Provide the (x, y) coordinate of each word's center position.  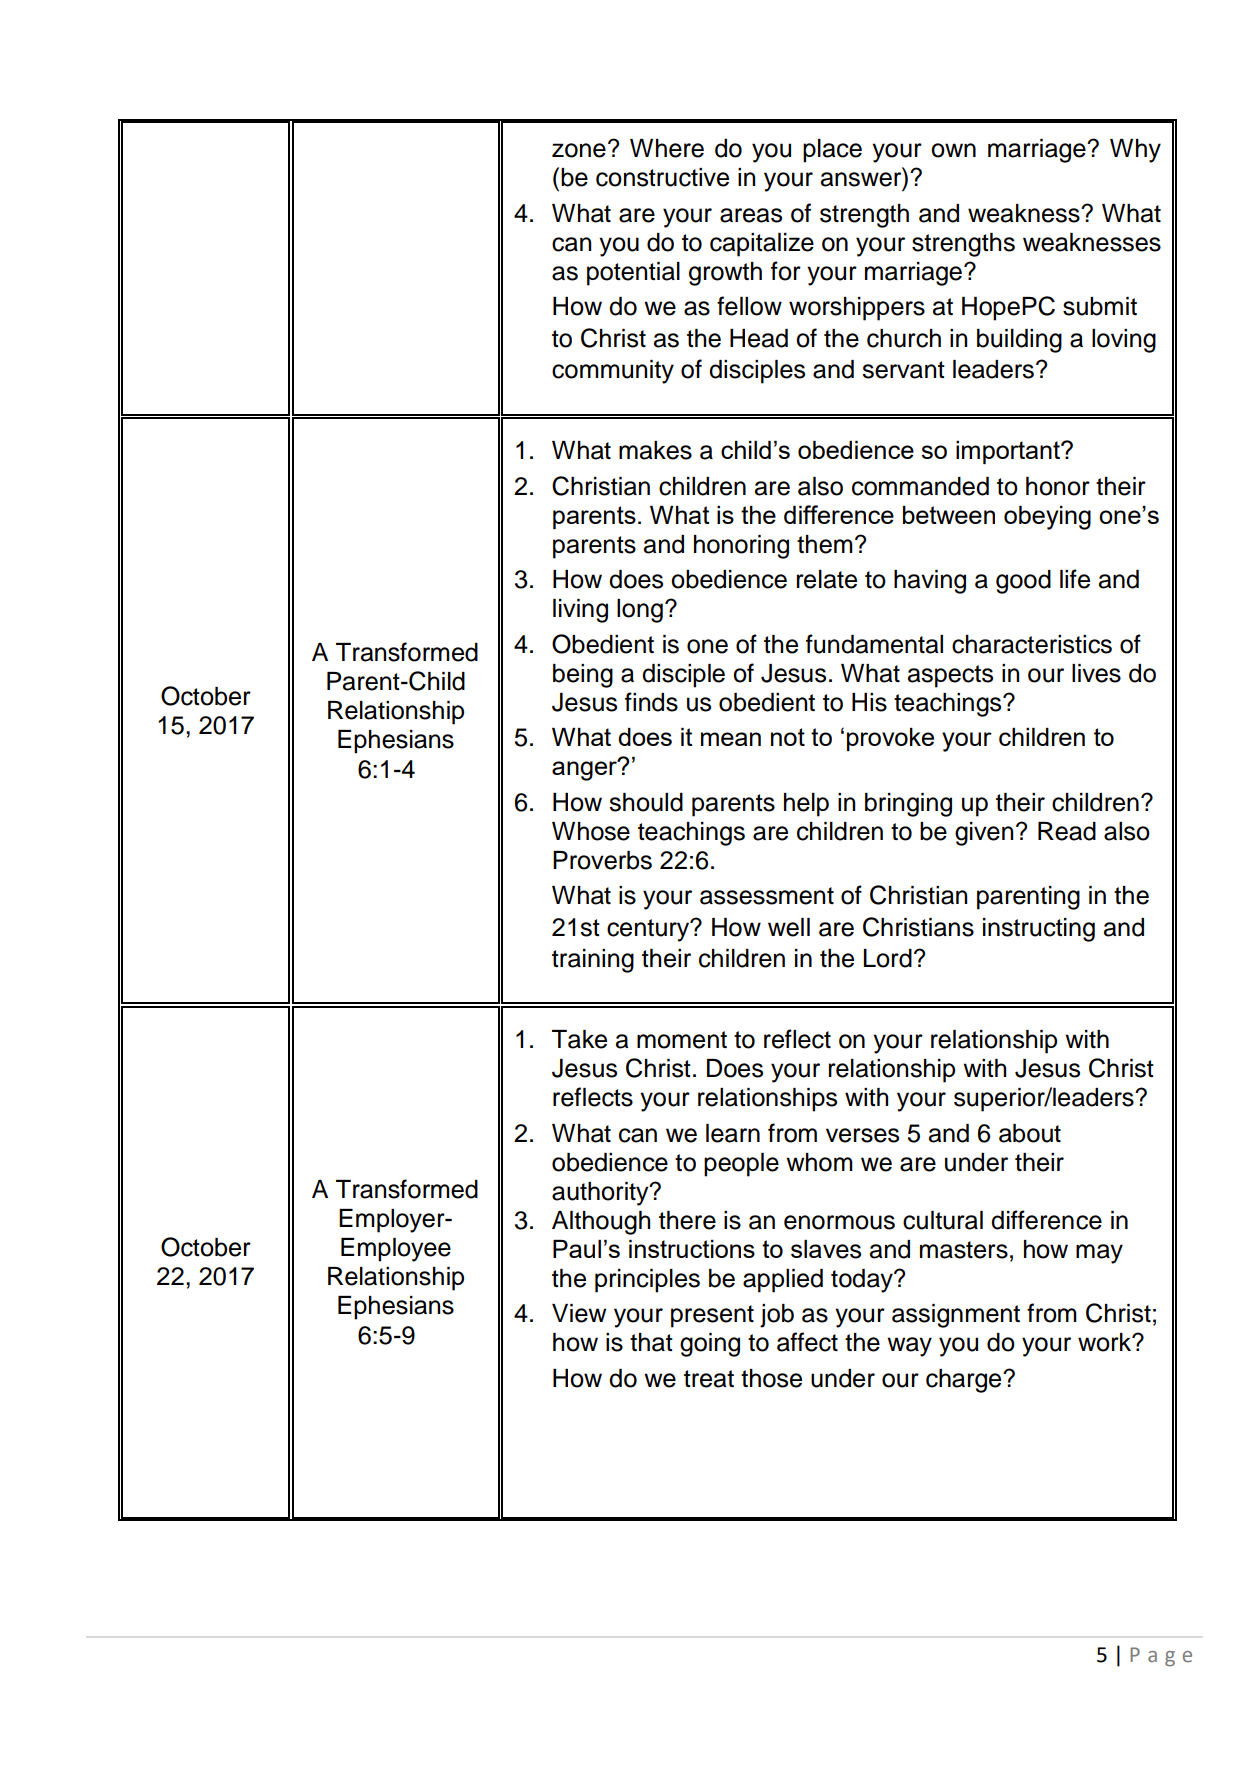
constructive (662, 177)
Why (1135, 151)
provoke (890, 739)
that (651, 1342)
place (832, 151)
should (646, 802)
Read (1067, 831)
